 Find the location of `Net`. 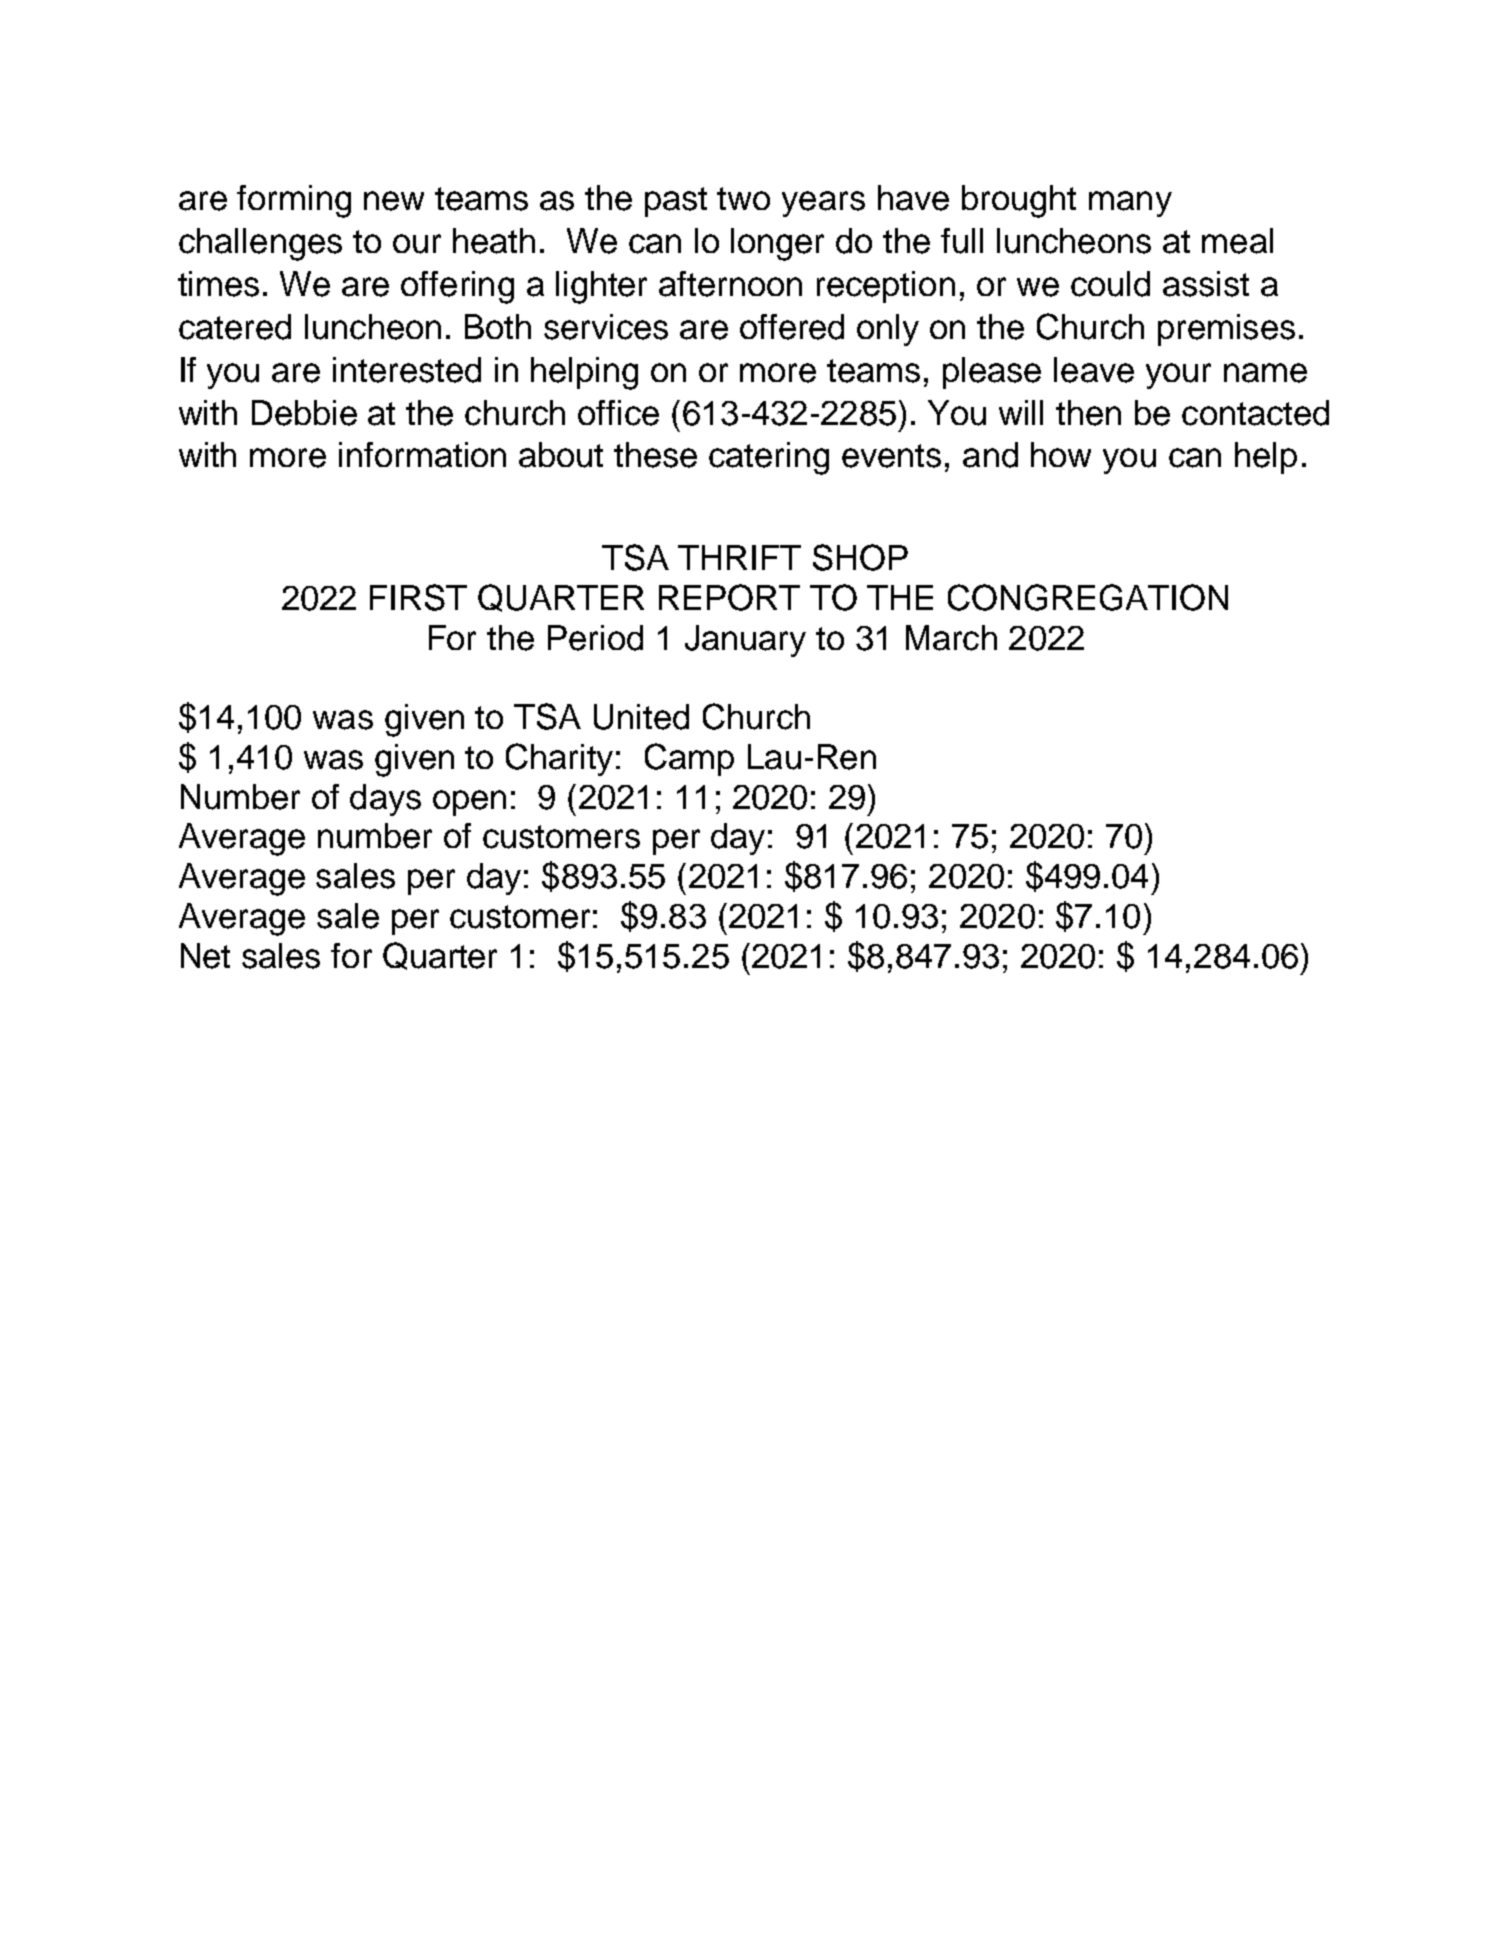

Net is located at coordinates (205, 956).
